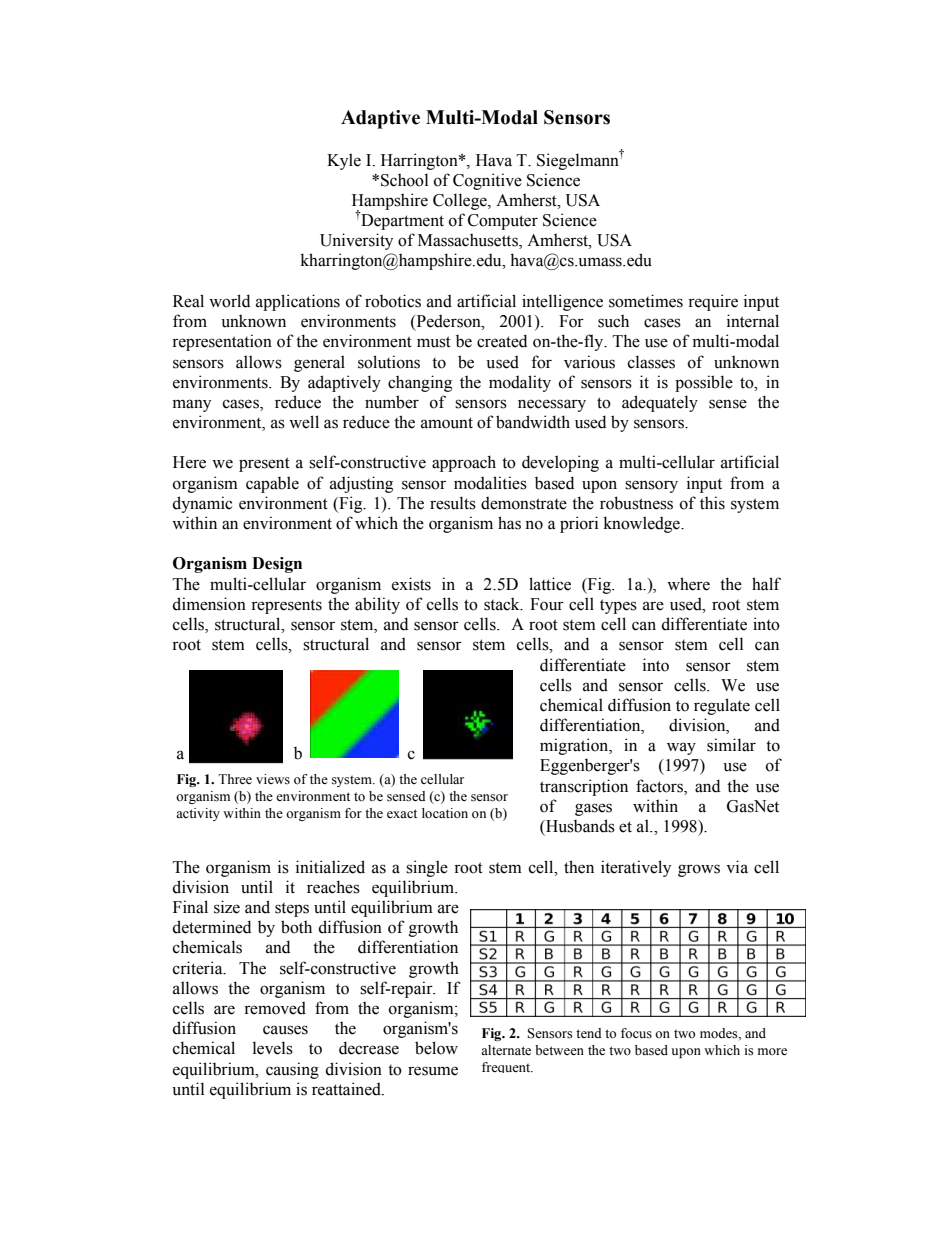  What do you see at coordinates (487, 181) in the document?
I see `Cognitive` at bounding box center [487, 181].
